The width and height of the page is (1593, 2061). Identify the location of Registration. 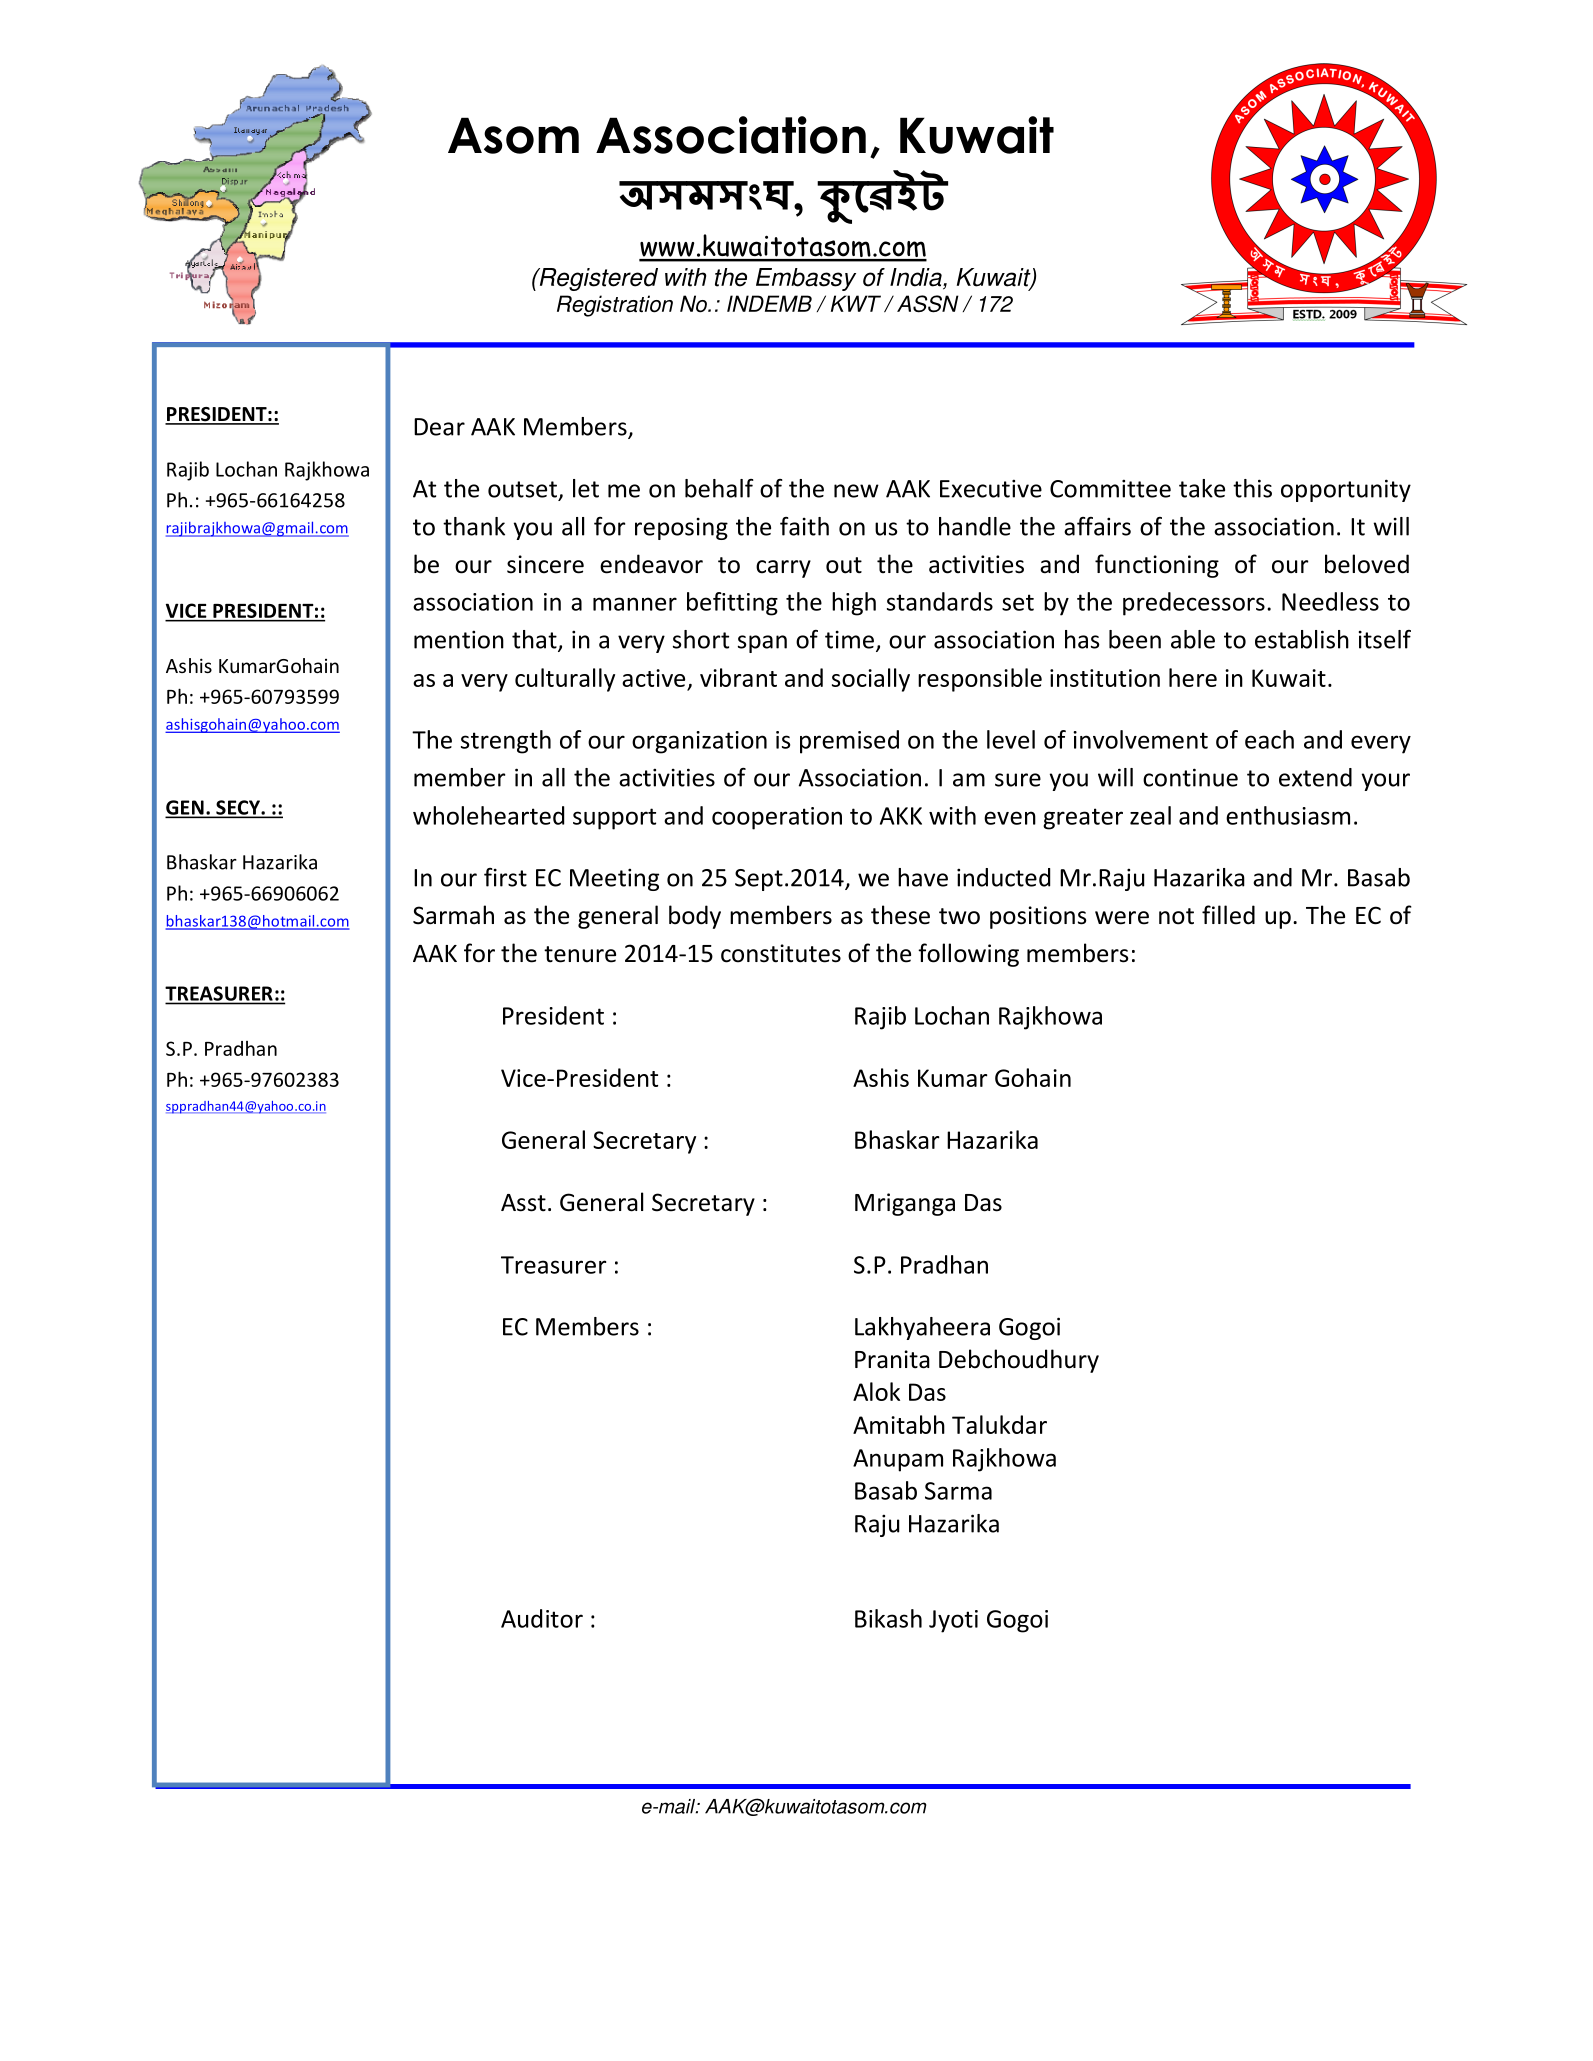
(615, 306).
